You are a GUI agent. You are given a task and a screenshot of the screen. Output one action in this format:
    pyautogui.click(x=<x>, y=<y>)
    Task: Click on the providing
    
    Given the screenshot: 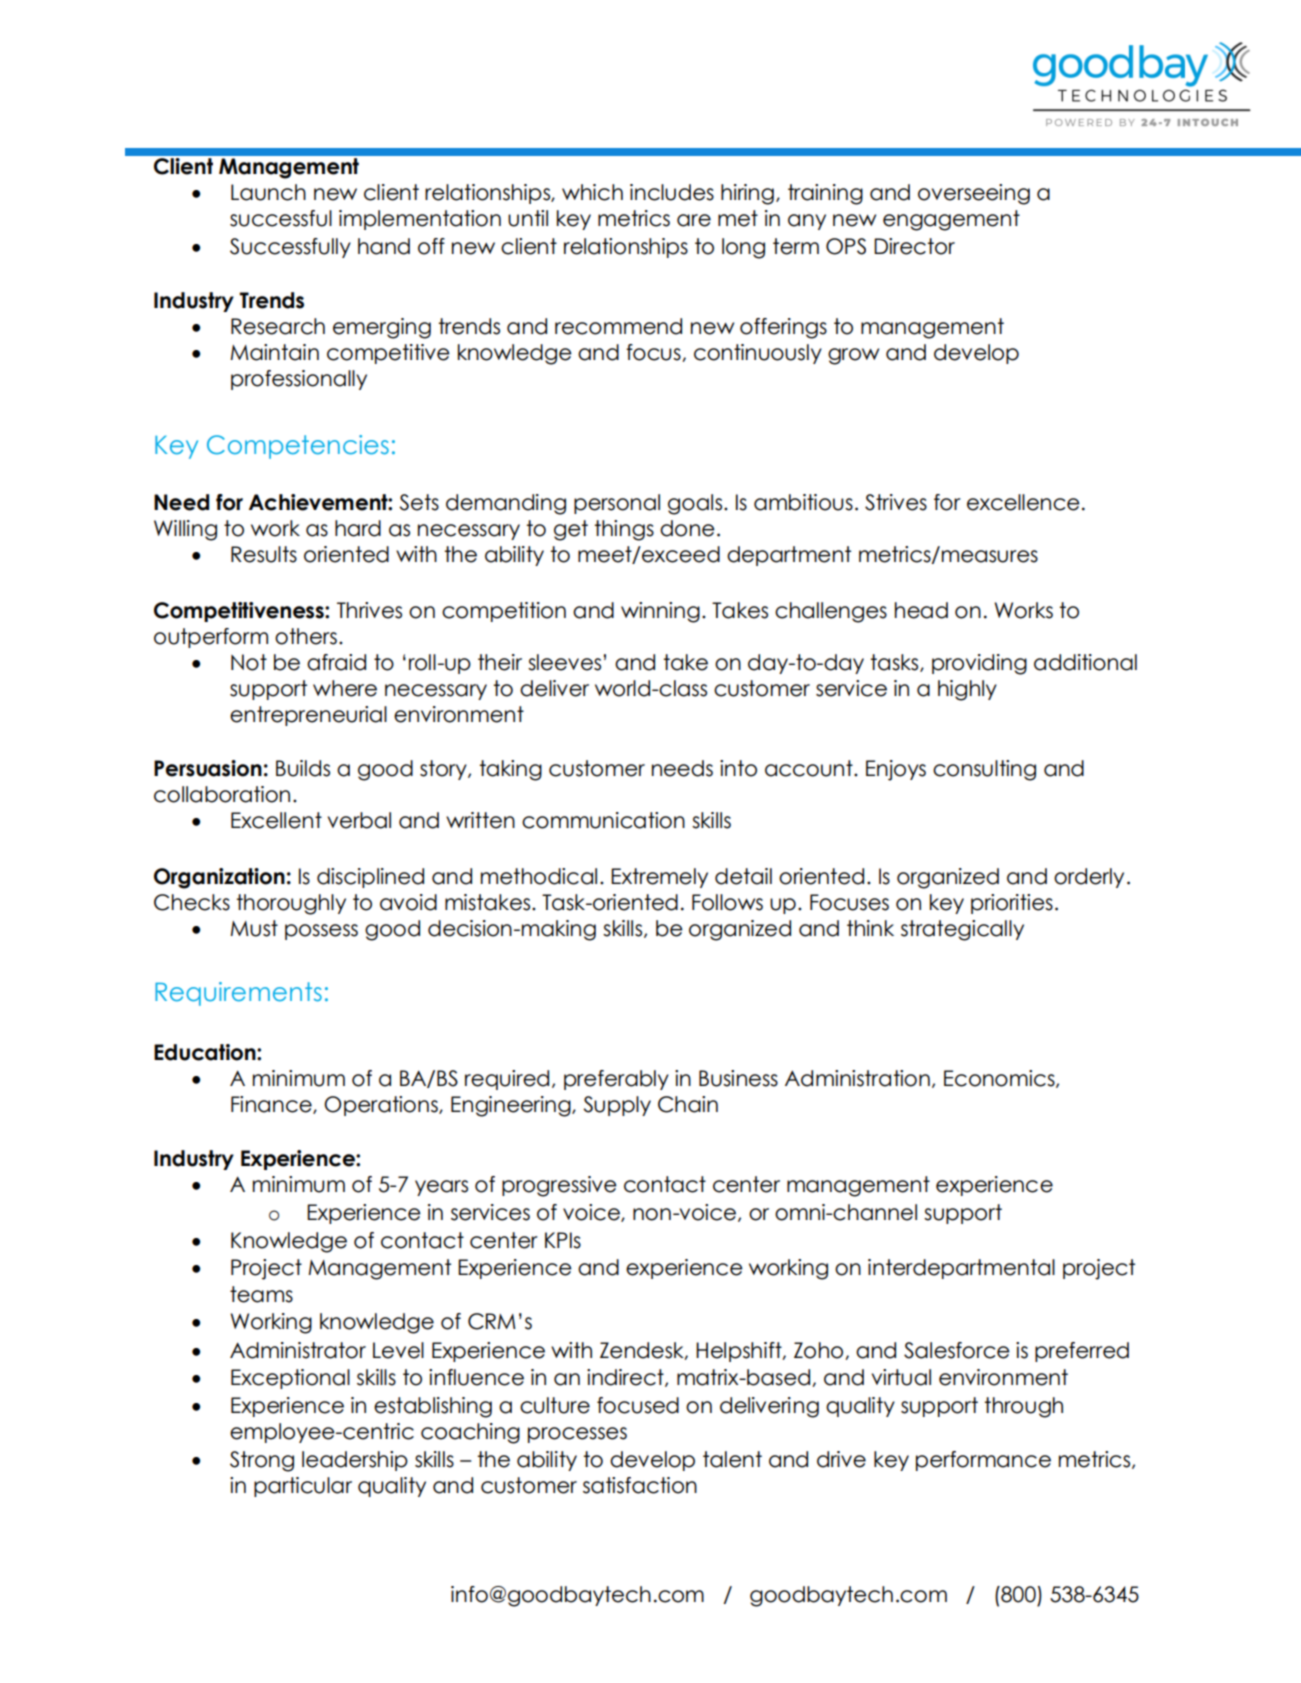 What is the action you would take?
    pyautogui.click(x=979, y=664)
